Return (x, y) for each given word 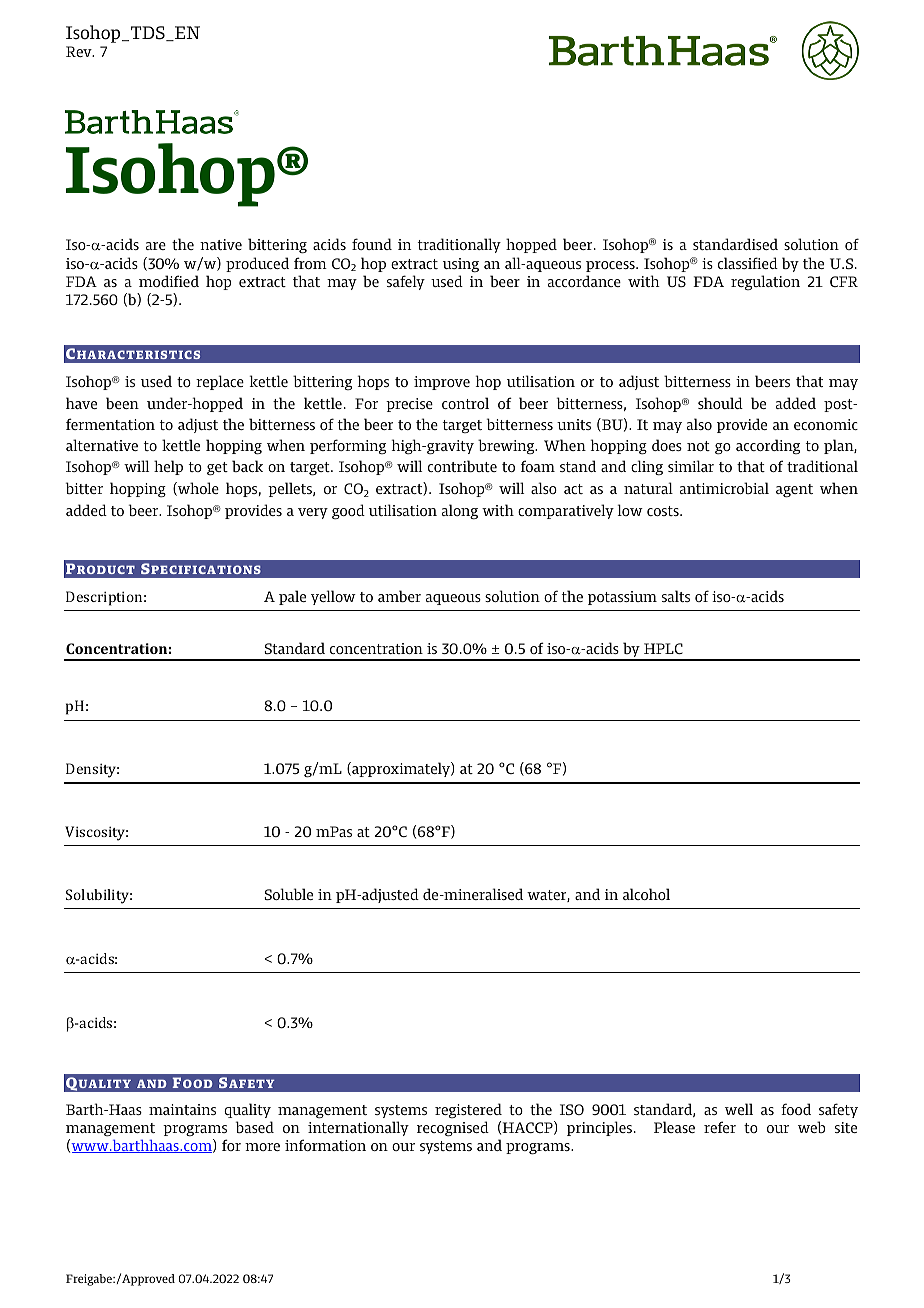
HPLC (663, 648)
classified (748, 263)
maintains (182, 1109)
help (168, 467)
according (768, 446)
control (465, 403)
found (372, 244)
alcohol (646, 894)
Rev (80, 51)
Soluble (289, 894)
